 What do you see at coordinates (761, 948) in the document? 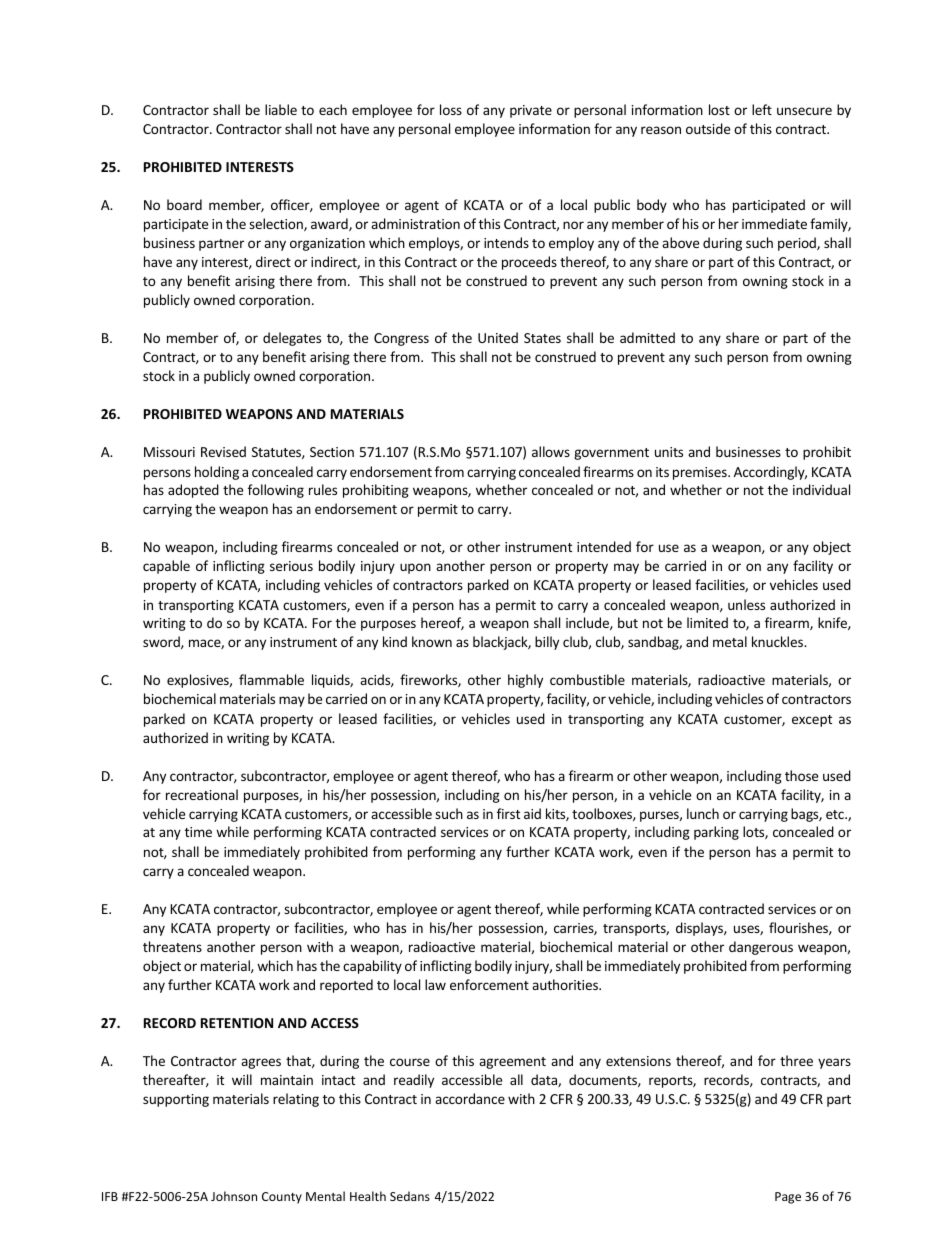
I see `dangerous` at bounding box center [761, 948].
